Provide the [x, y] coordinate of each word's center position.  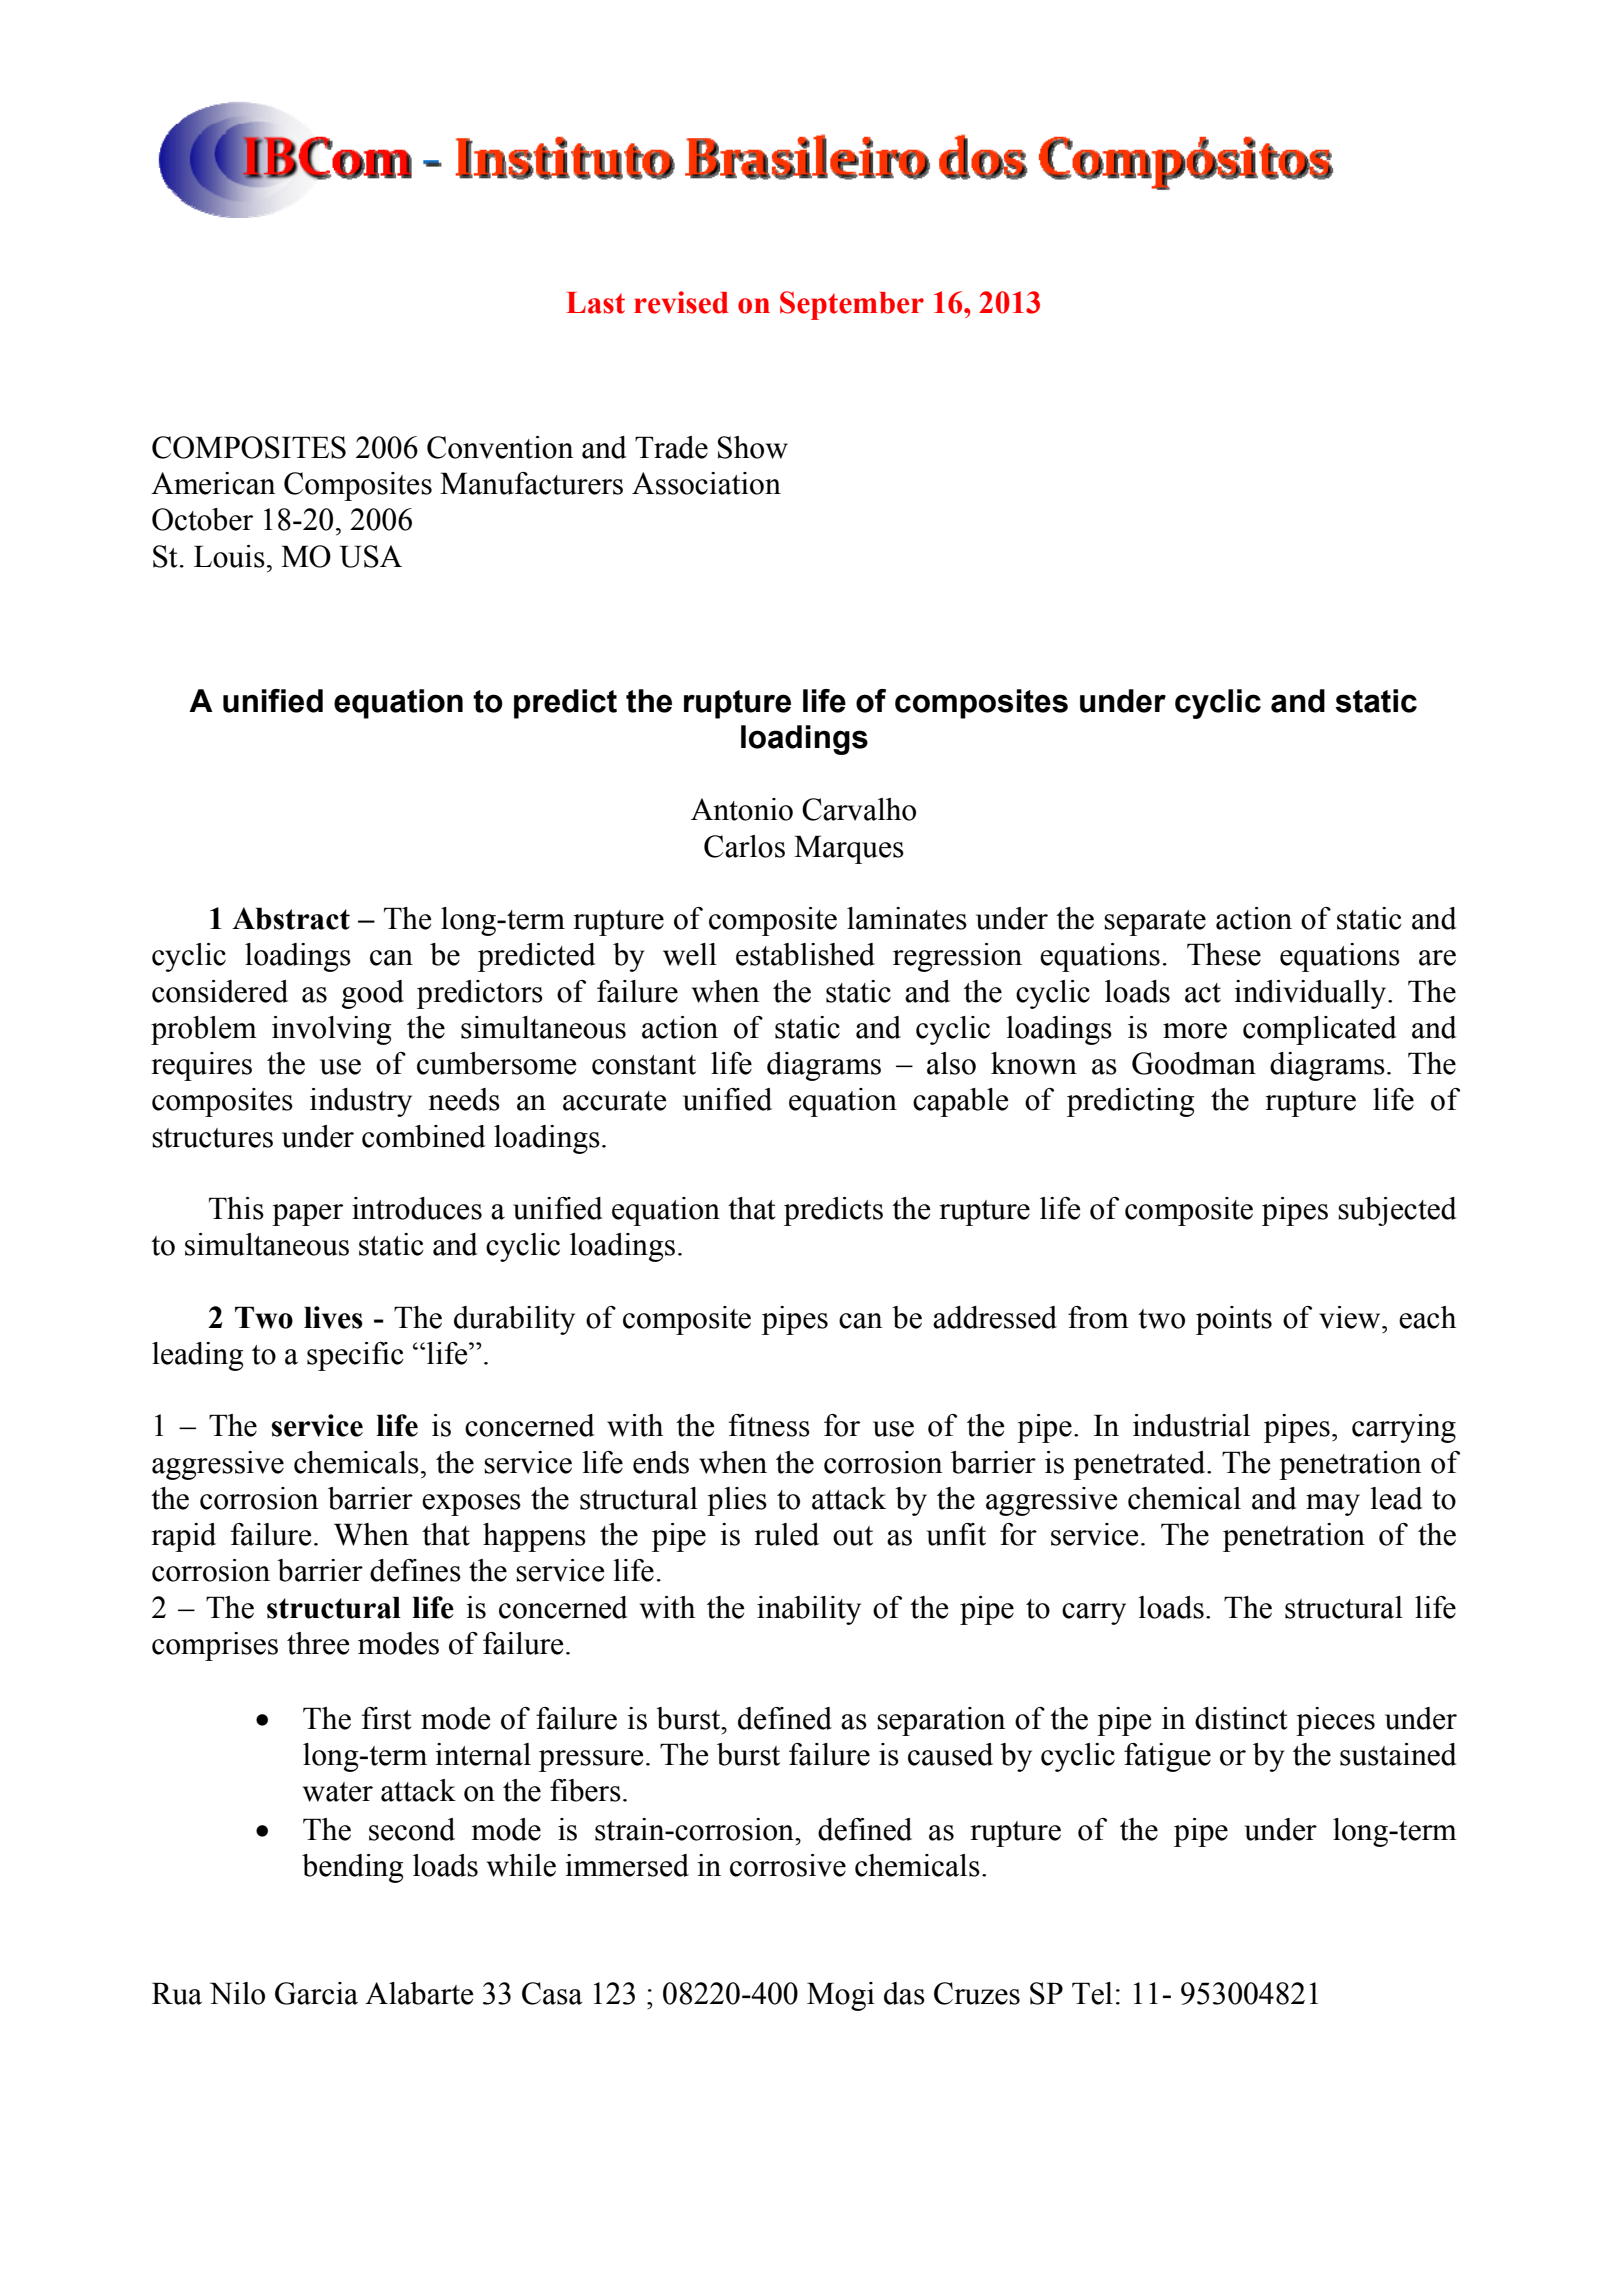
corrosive [788, 1865]
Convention [500, 447]
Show [753, 447]
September [852, 305]
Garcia [316, 1993]
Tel [1092, 1993]
